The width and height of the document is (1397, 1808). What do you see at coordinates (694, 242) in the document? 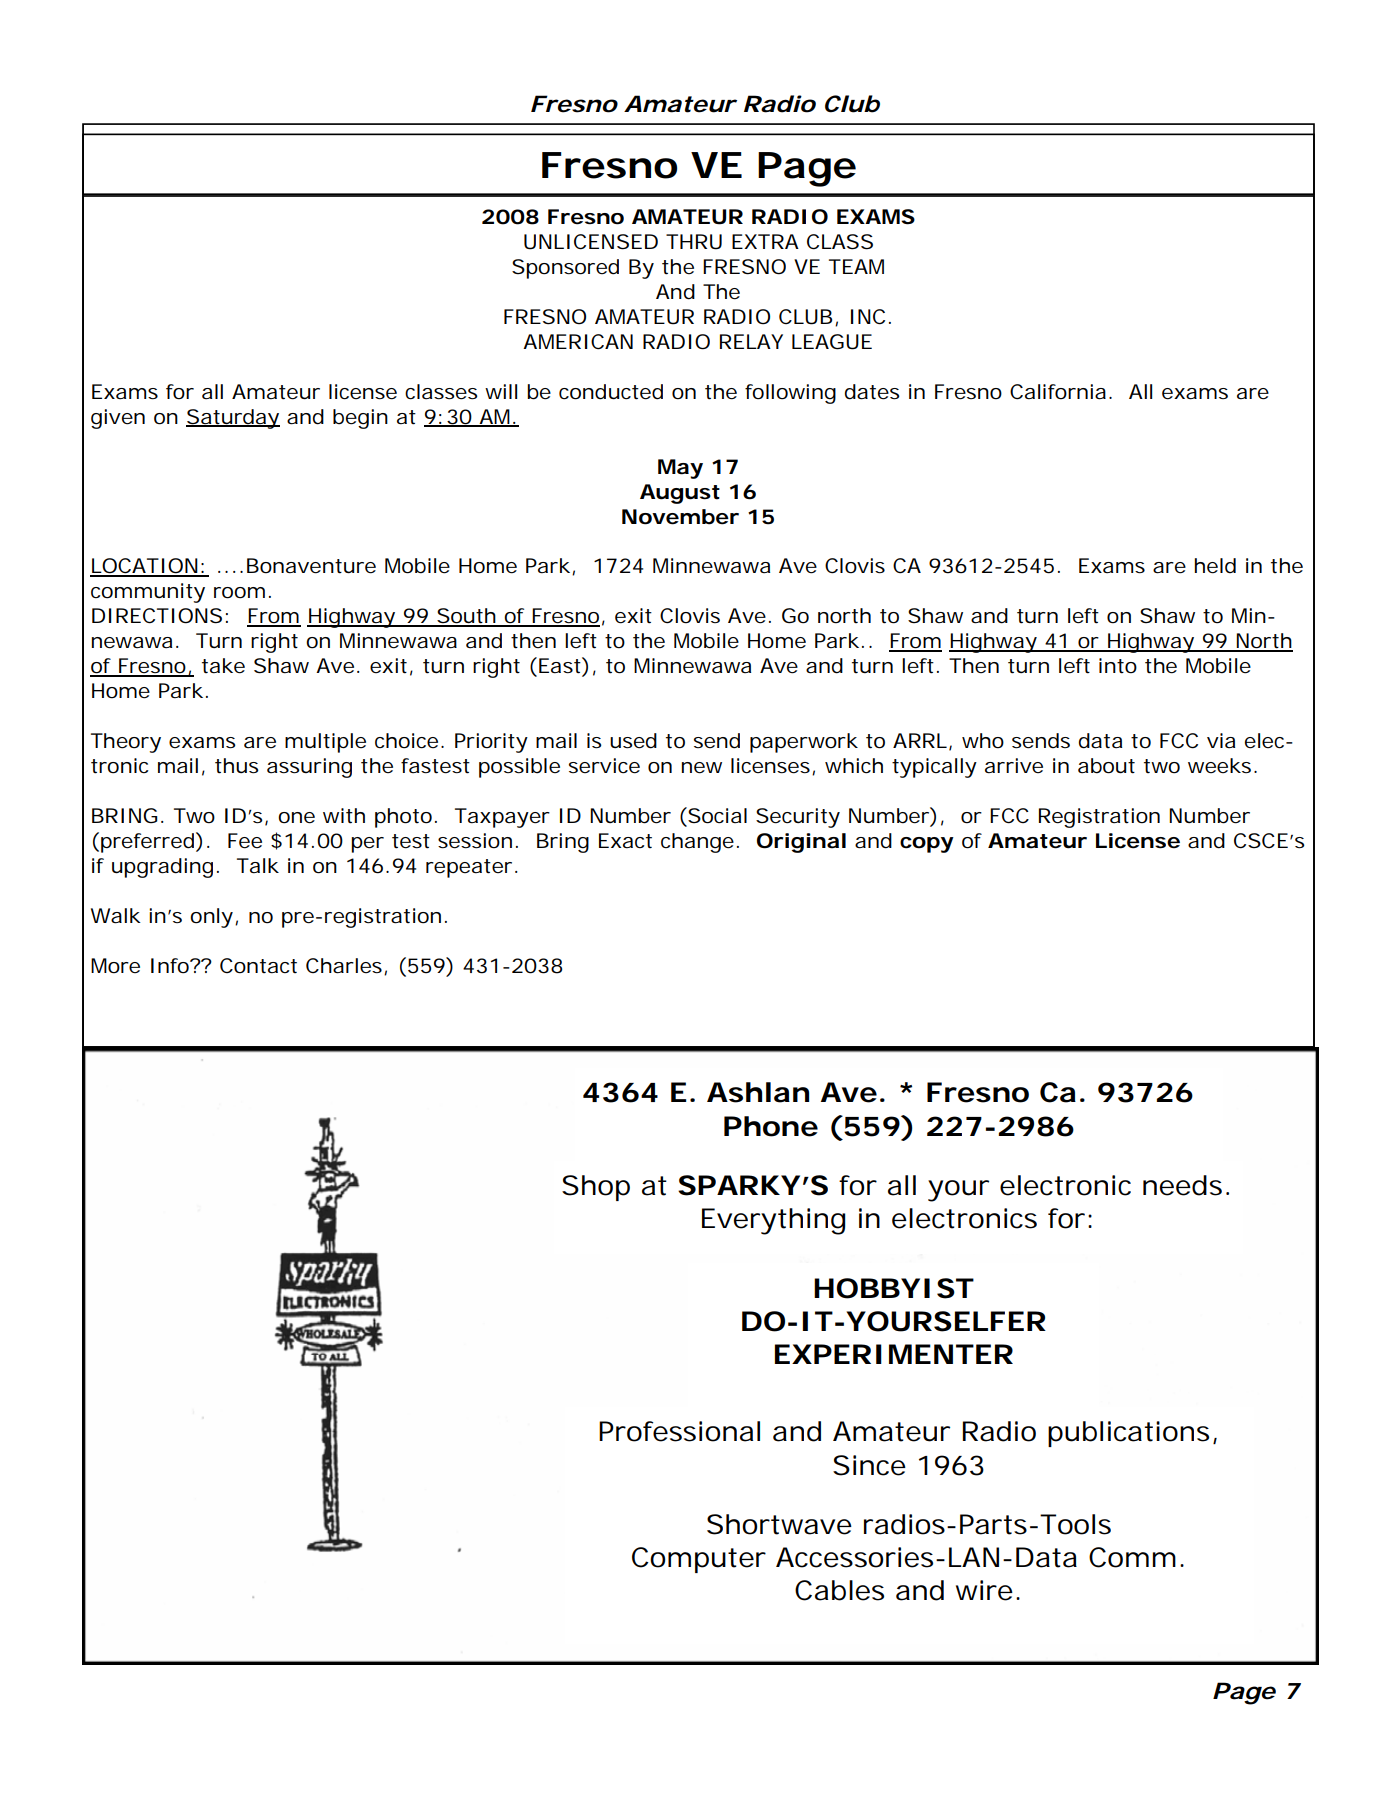
I see `THRU` at bounding box center [694, 242].
